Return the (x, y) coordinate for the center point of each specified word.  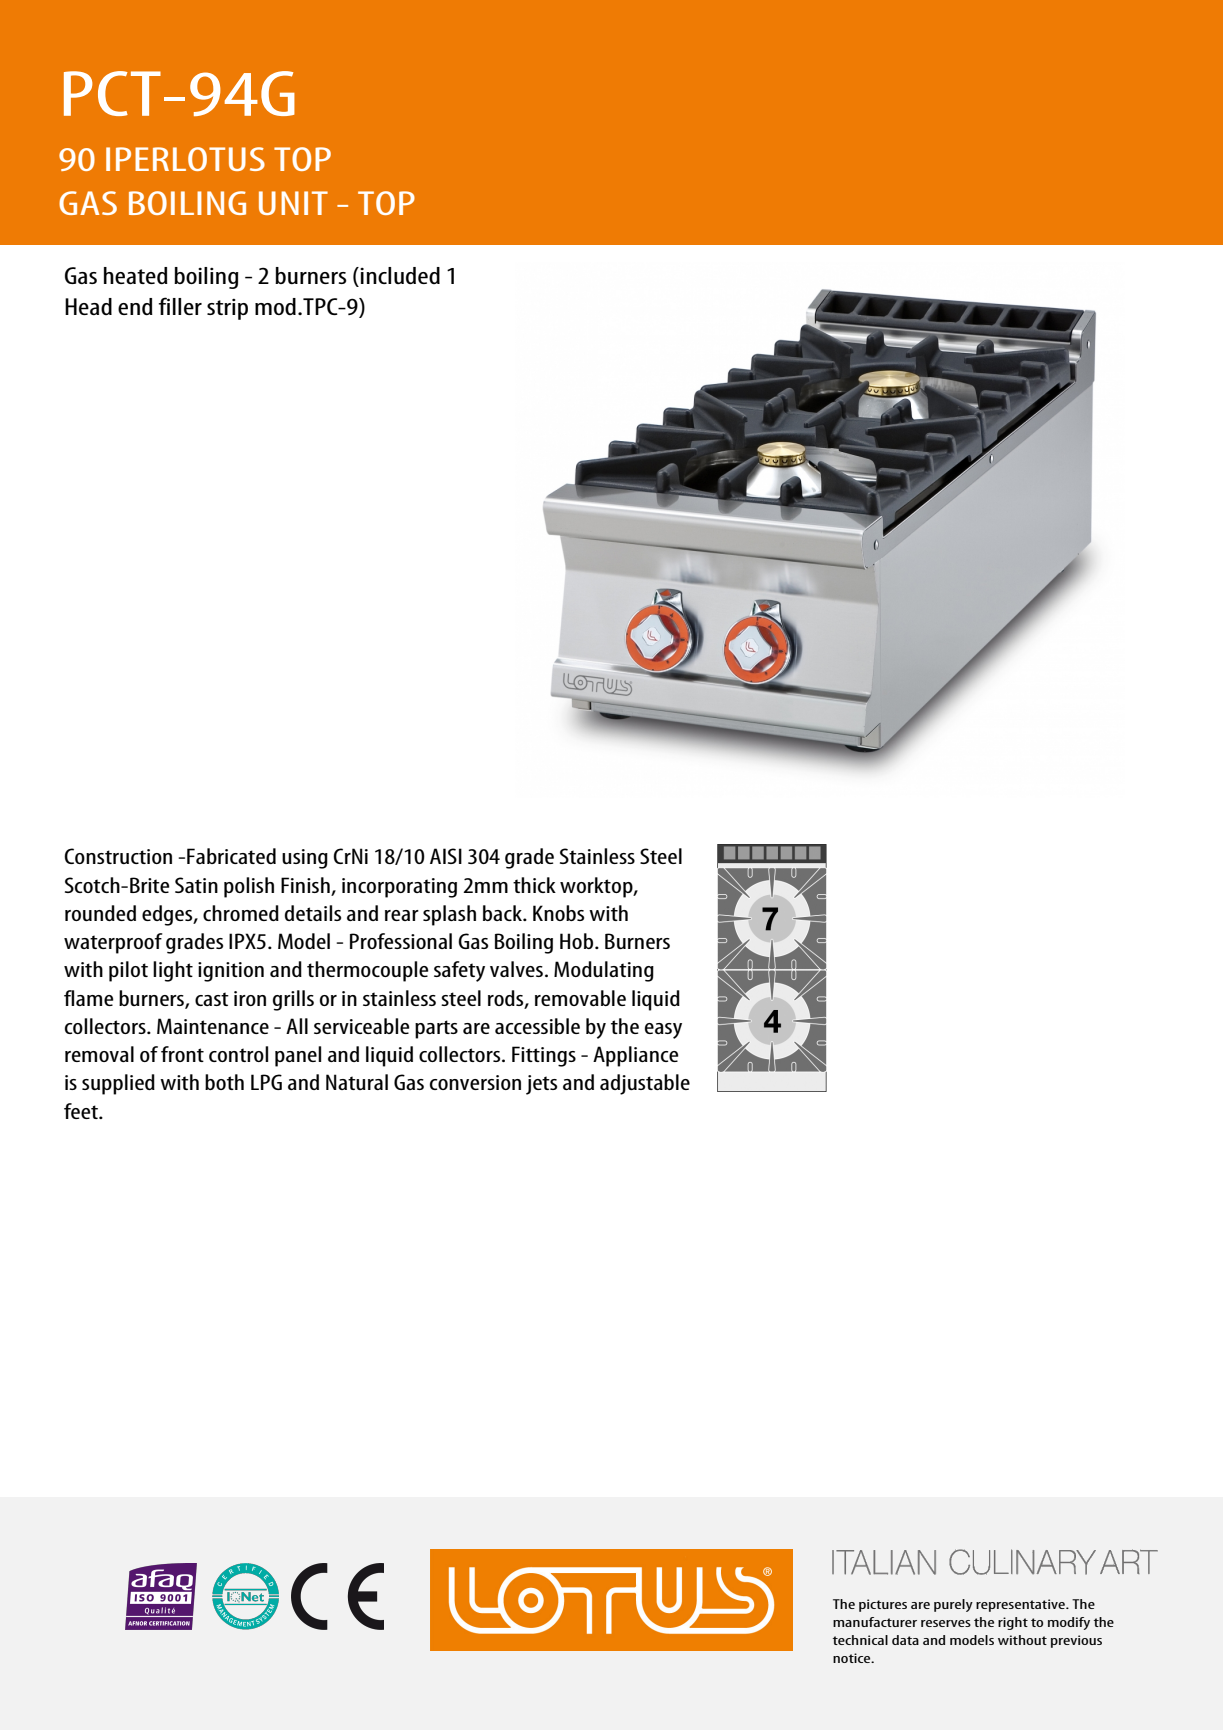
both (224, 1082)
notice (853, 1658)
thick (534, 885)
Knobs (558, 913)
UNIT (293, 203)
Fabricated (231, 856)
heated (136, 275)
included (400, 275)
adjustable (645, 1084)
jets (541, 1085)
